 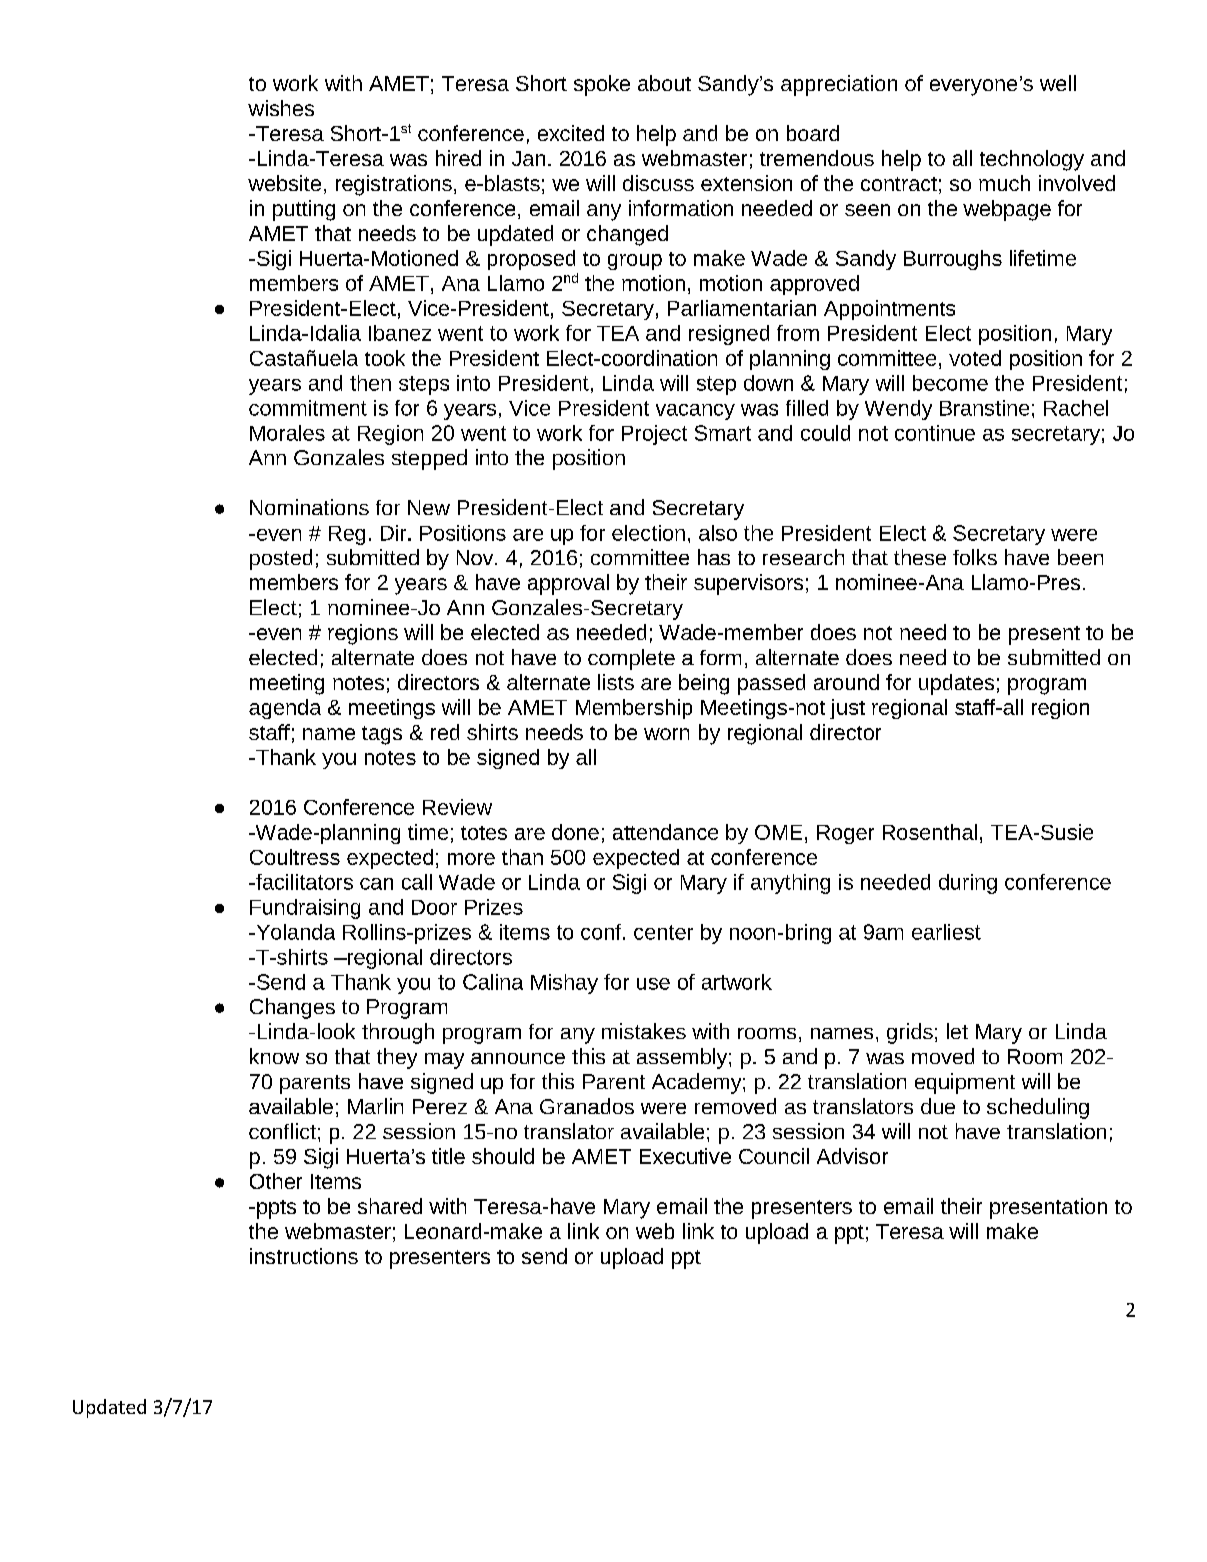 I want to click on being, so click(x=704, y=684).
